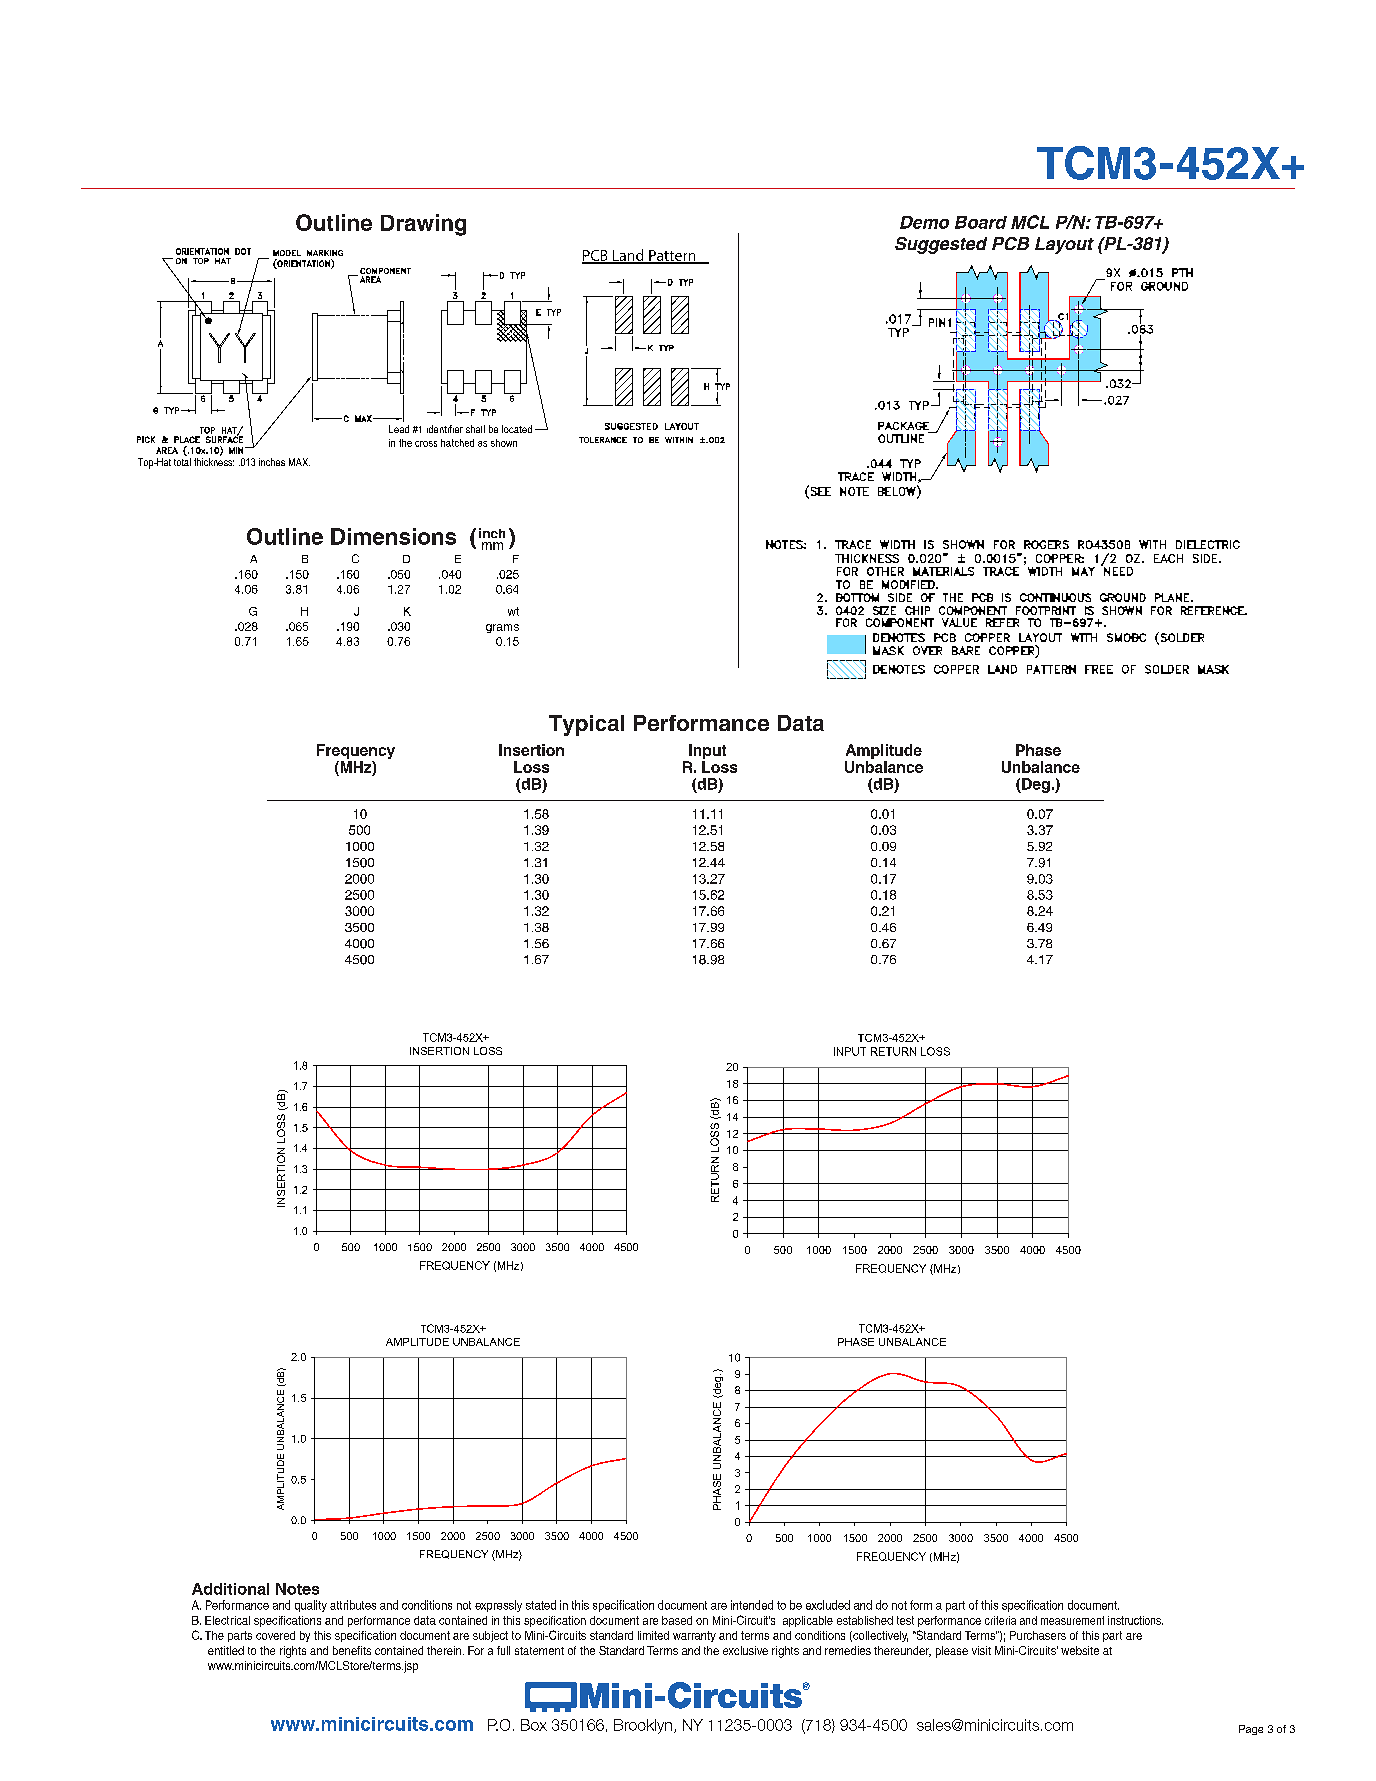  Describe the element at coordinates (534, 1725) in the document. I see `Box` at that location.
